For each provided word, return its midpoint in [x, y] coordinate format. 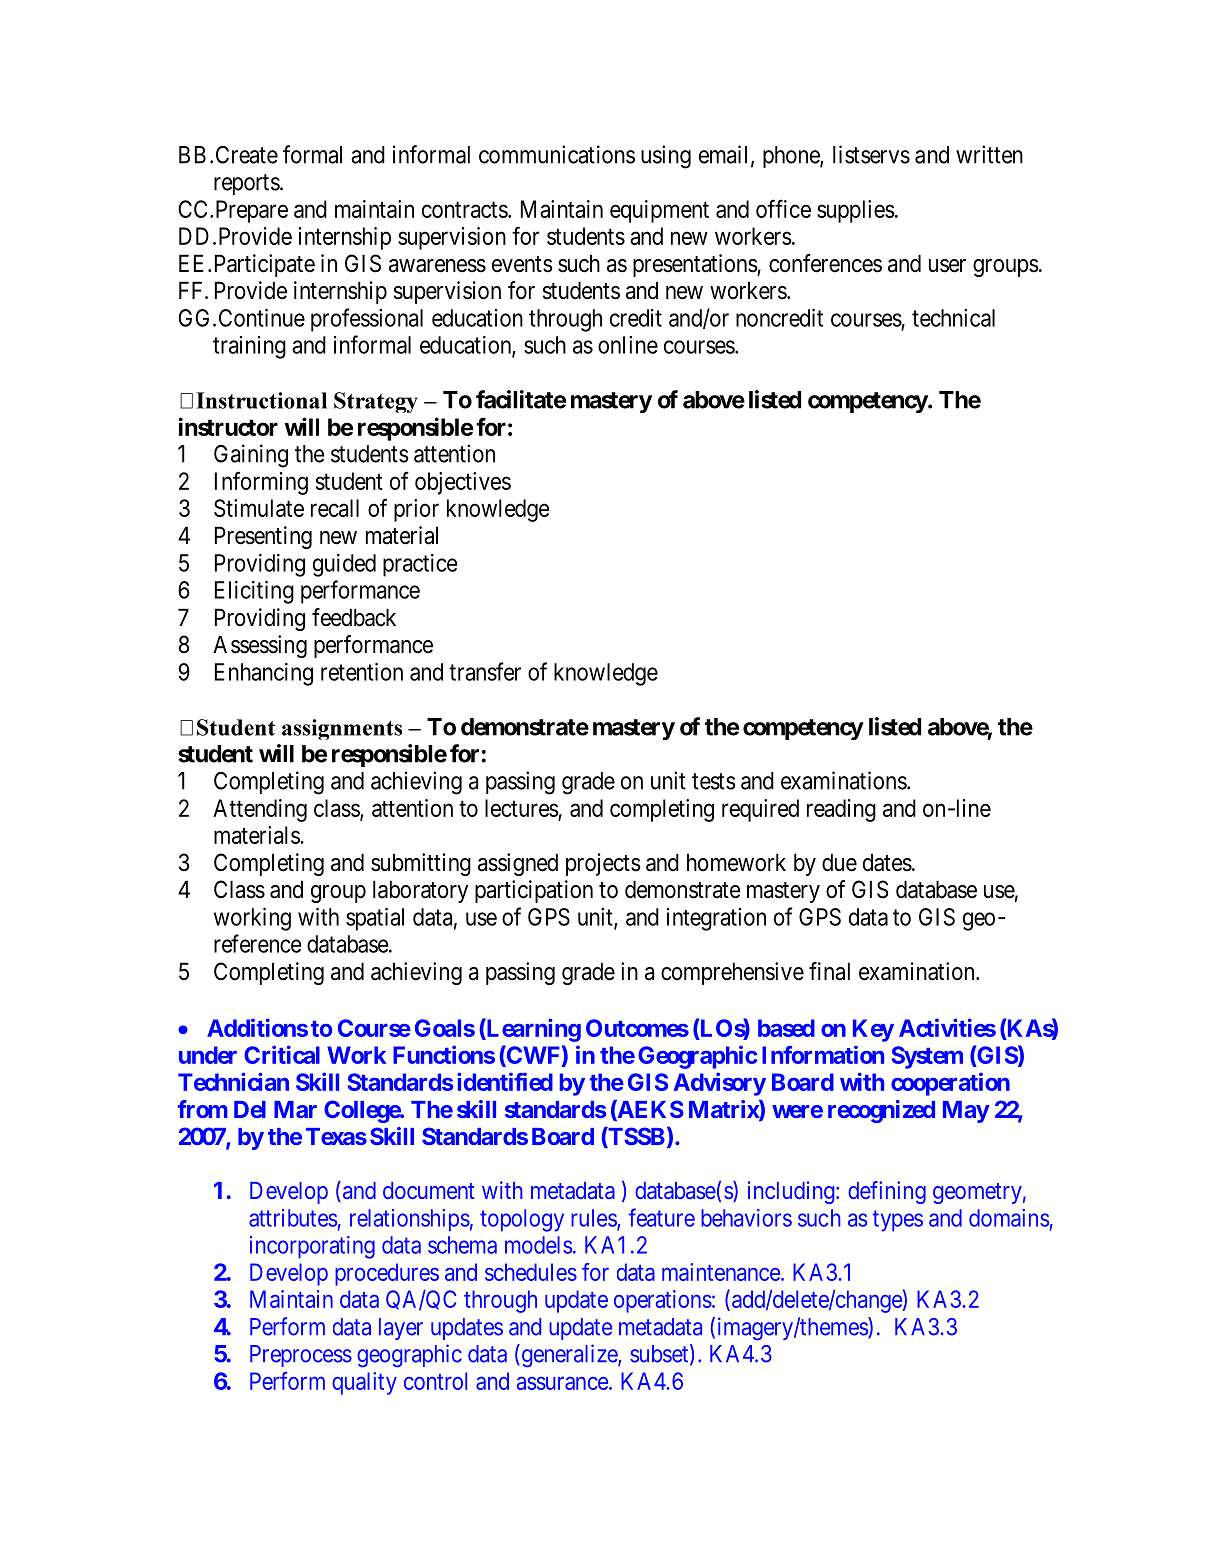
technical [953, 318]
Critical [282, 1054]
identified [505, 1081]
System [927, 1057]
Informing [261, 483]
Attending [260, 810]
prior [416, 510]
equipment [659, 211]
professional [367, 320]
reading [841, 810]
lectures [522, 808]
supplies [856, 211]
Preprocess [301, 1356]
